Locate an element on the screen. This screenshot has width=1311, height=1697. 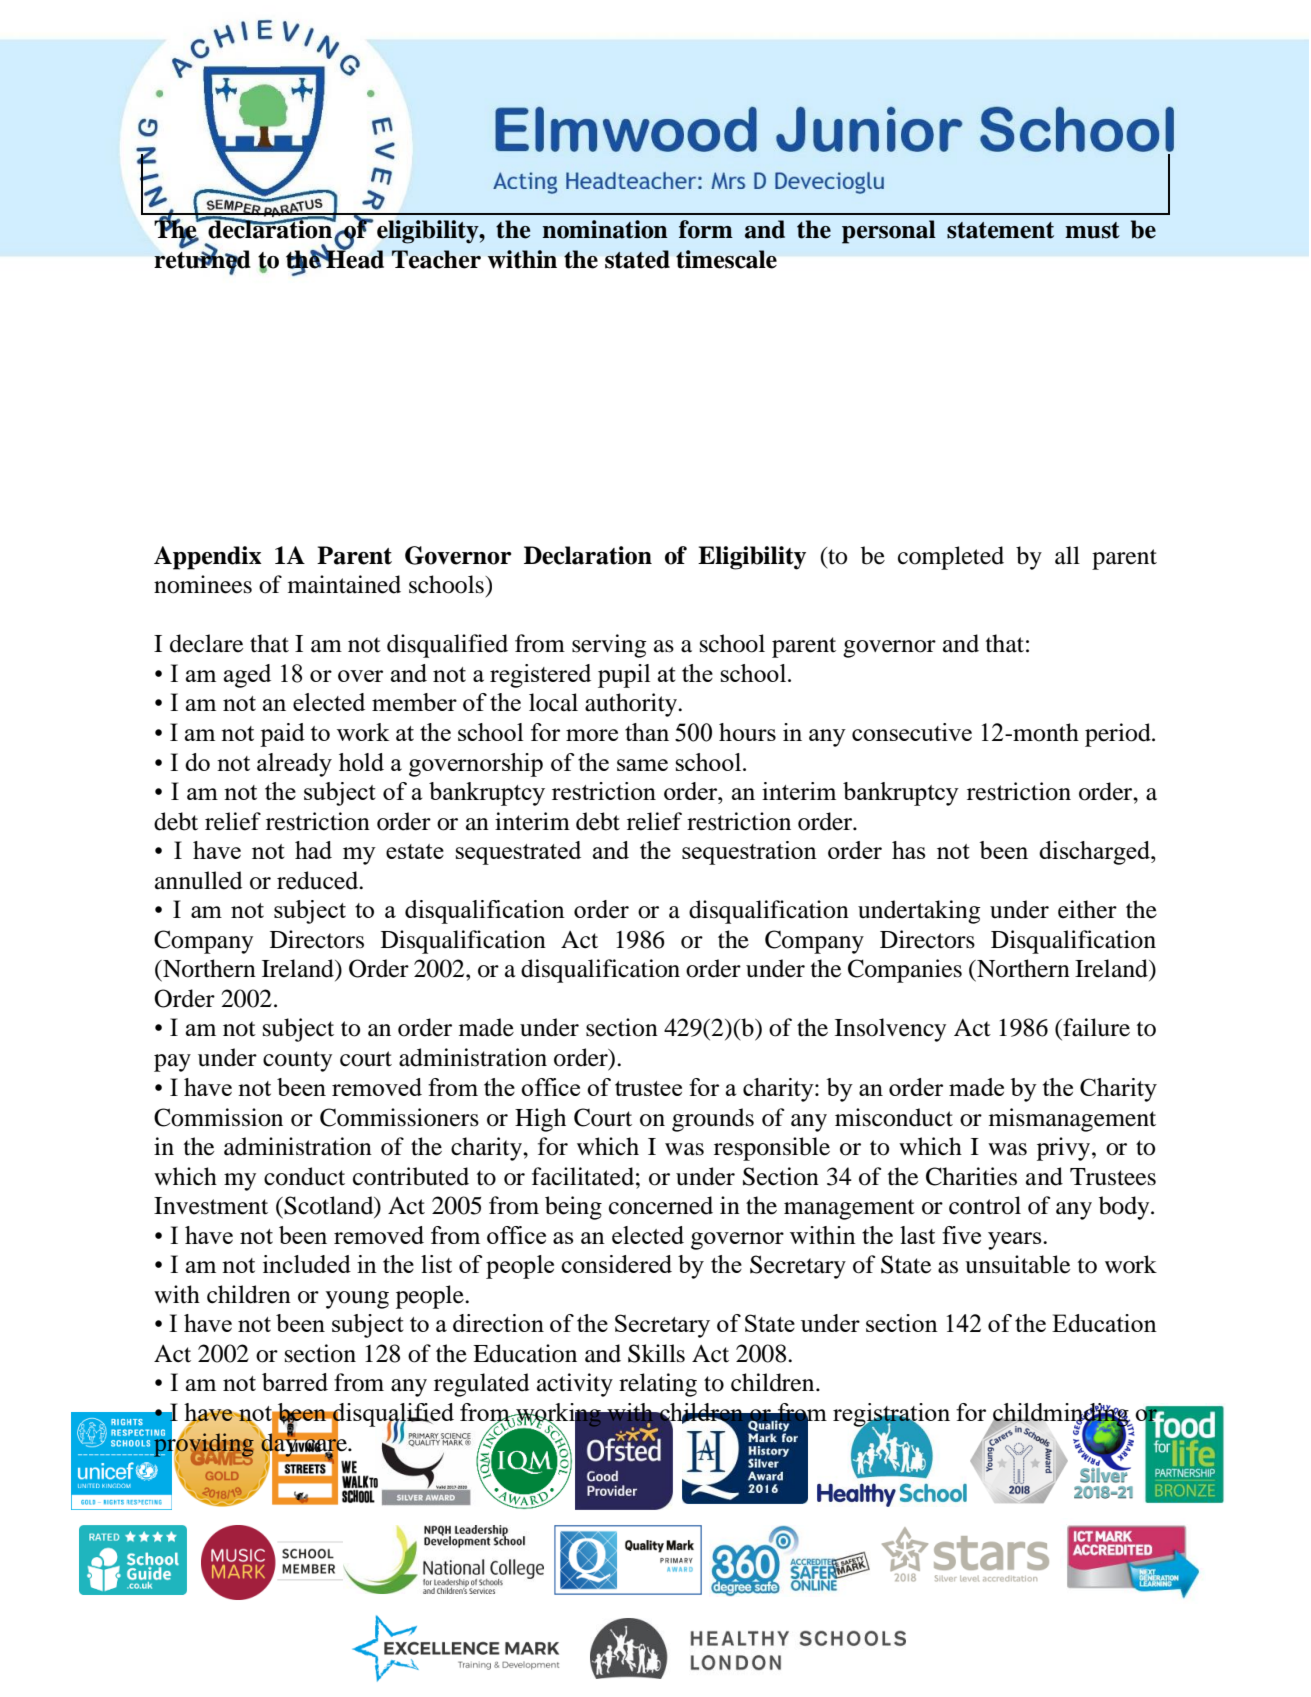
sequestration is located at coordinates (749, 853).
